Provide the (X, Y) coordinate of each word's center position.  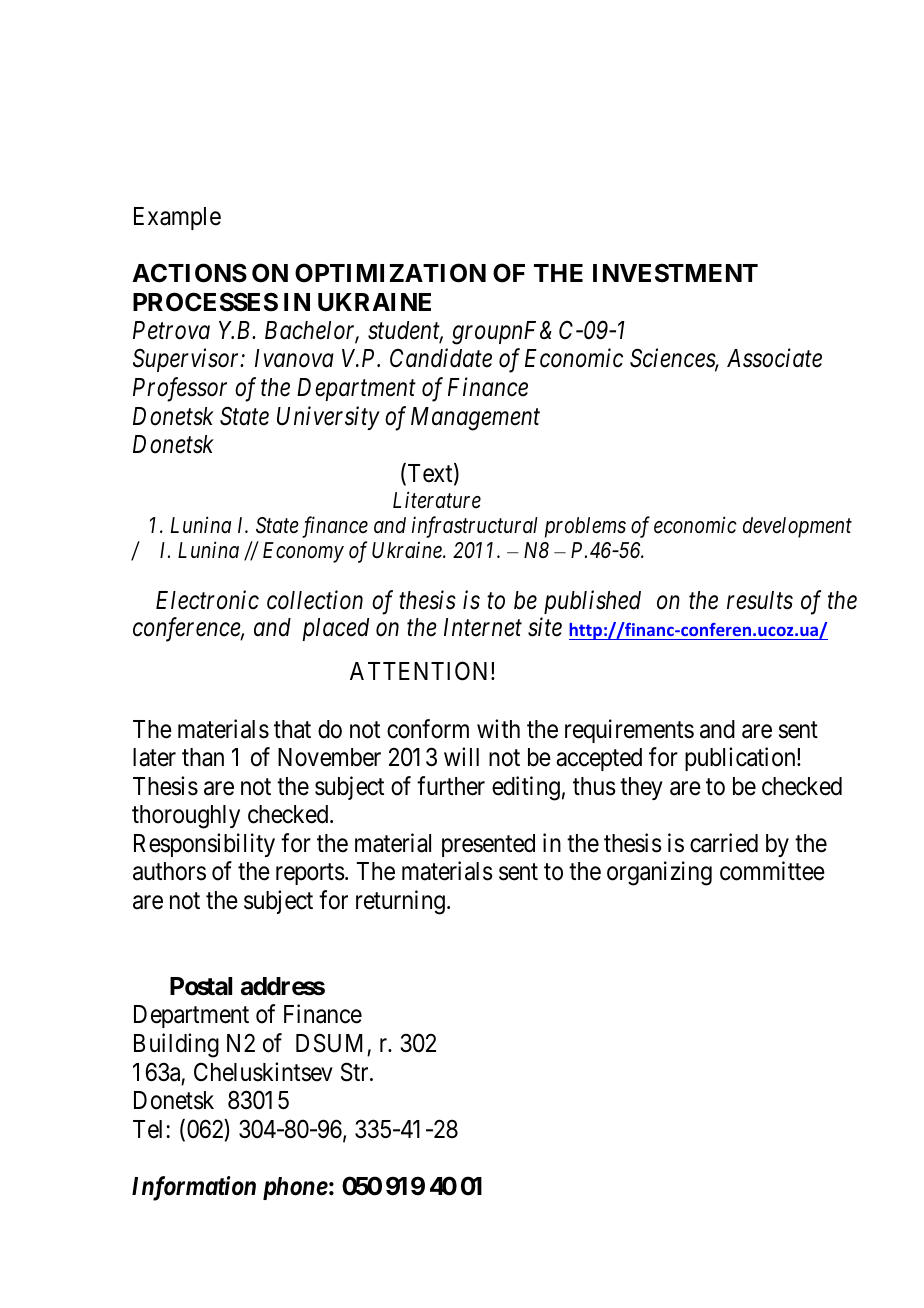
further (451, 786)
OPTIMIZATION (390, 273)
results (760, 600)
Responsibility (204, 845)
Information (194, 1188)
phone (295, 1188)
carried (724, 843)
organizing (659, 873)
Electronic (207, 600)
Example (177, 218)
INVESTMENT (675, 273)
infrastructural (475, 527)
